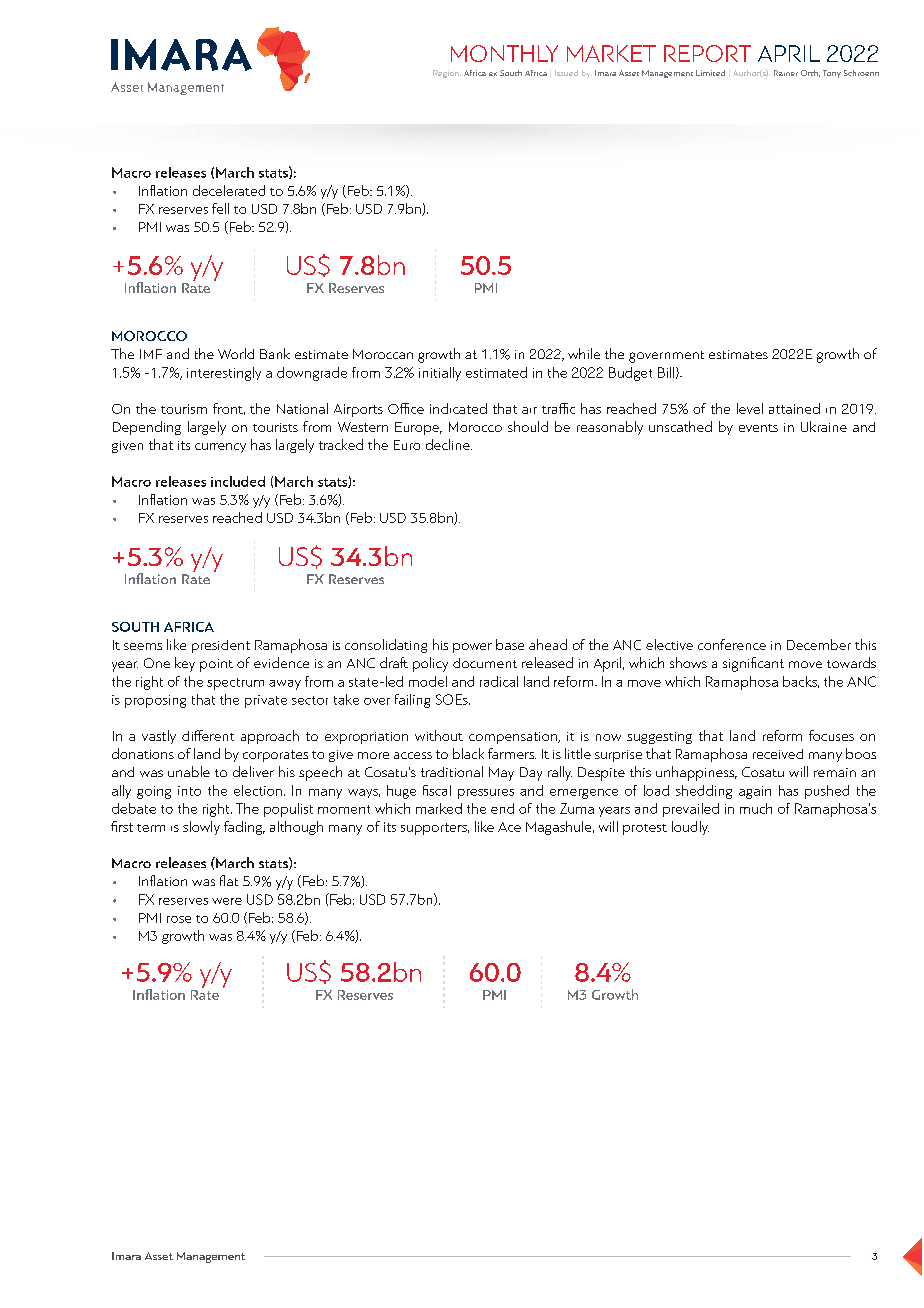 The height and width of the screenshot is (1308, 924). I want to click on fell, so click(220, 208).
